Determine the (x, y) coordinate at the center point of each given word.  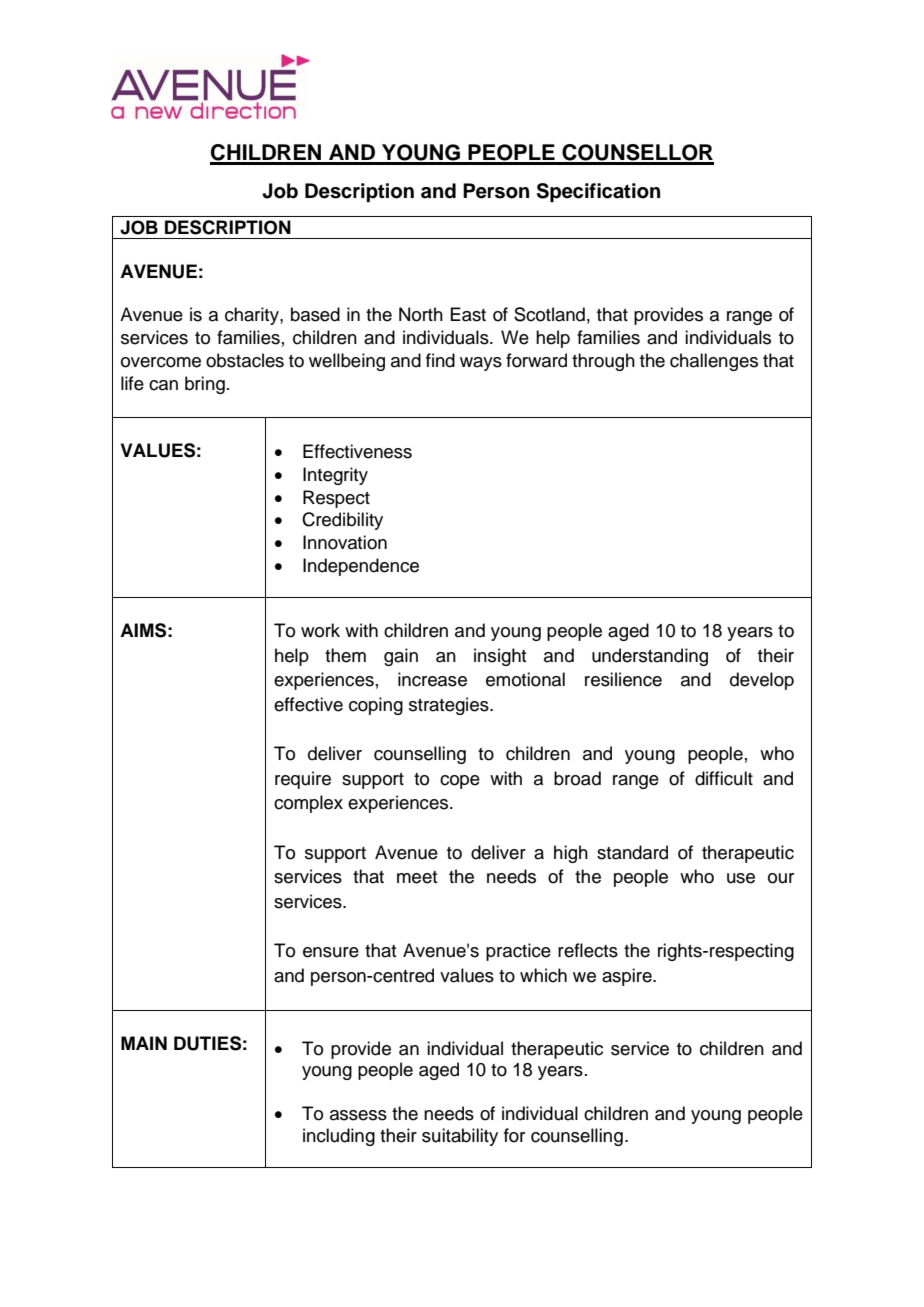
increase (432, 679)
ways (481, 364)
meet (417, 877)
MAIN (144, 1043)
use (741, 878)
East (468, 314)
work (320, 630)
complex (308, 804)
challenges (714, 362)
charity (253, 316)
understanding (650, 657)
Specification (598, 193)
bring (205, 385)
